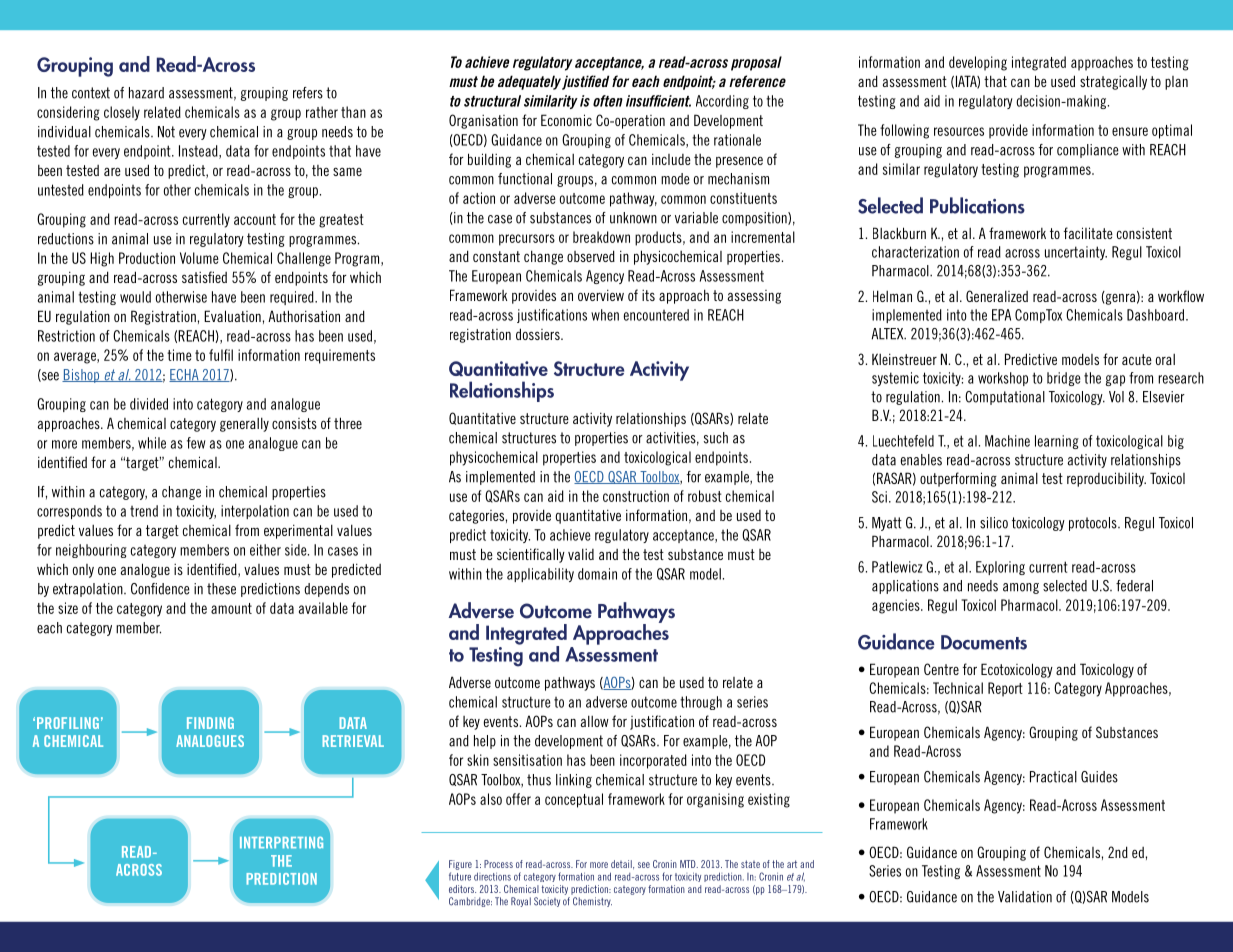 The image size is (1233, 952). I want to click on strategically, so click(1113, 82).
